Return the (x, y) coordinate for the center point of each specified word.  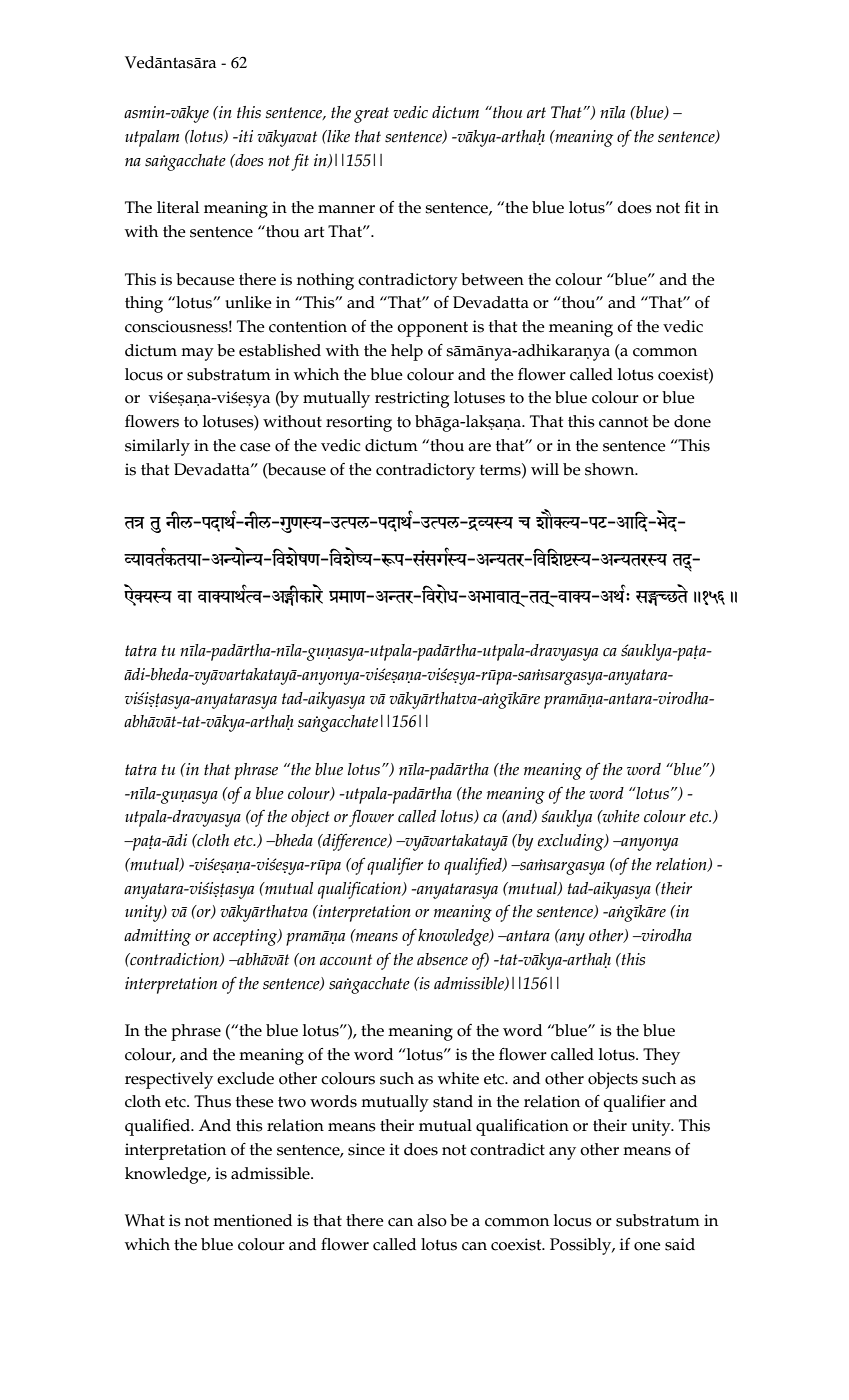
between (492, 279)
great (371, 115)
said (680, 1244)
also (432, 1220)
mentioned (252, 1220)
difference (355, 842)
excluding (572, 842)
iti (245, 136)
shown (611, 469)
